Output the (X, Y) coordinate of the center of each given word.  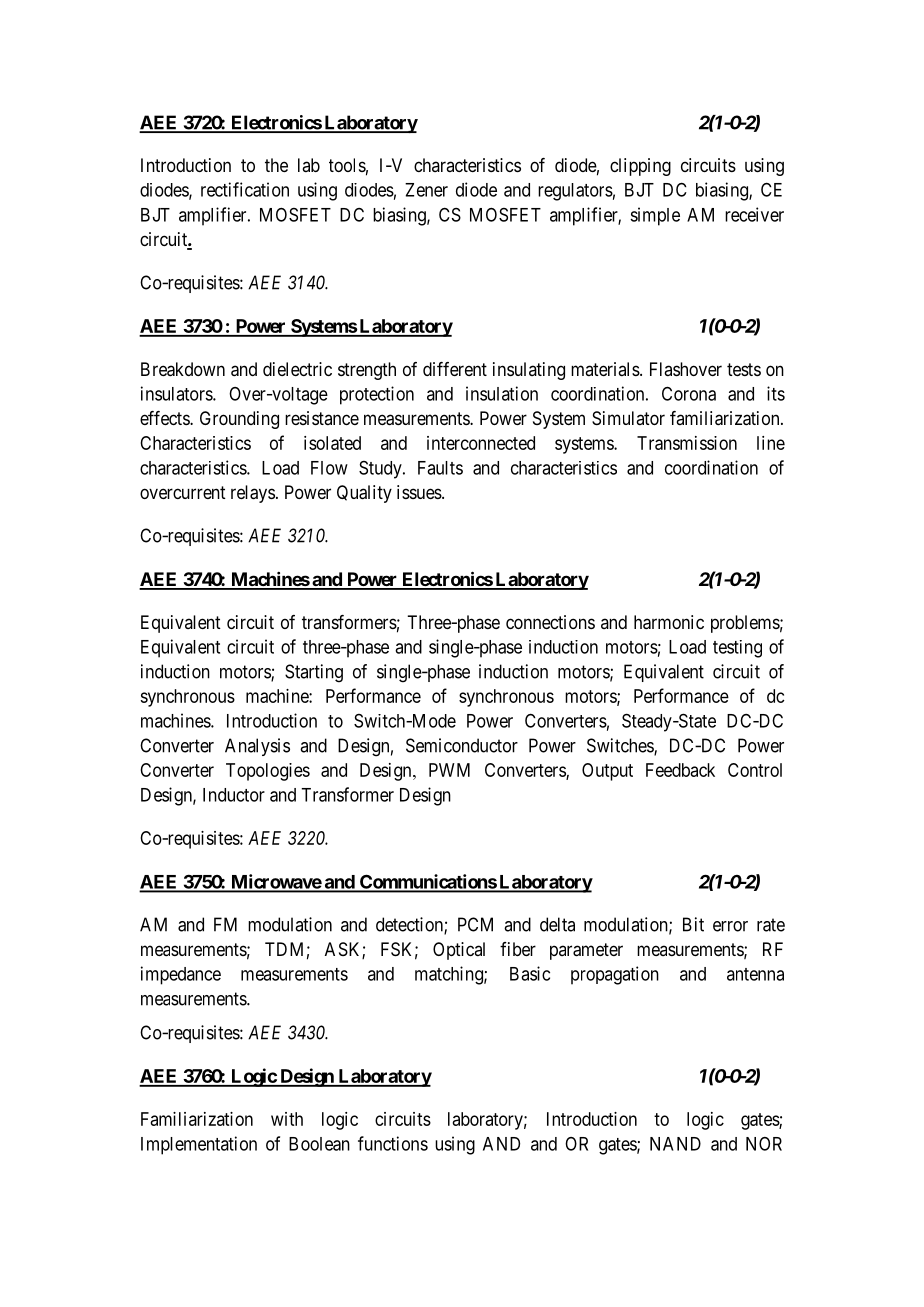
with (287, 1119)
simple (655, 216)
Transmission (687, 443)
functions (393, 1143)
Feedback (680, 770)
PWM (449, 770)
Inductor (234, 795)
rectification (245, 189)
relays (253, 494)
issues (420, 492)
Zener (426, 190)
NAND (675, 1144)
